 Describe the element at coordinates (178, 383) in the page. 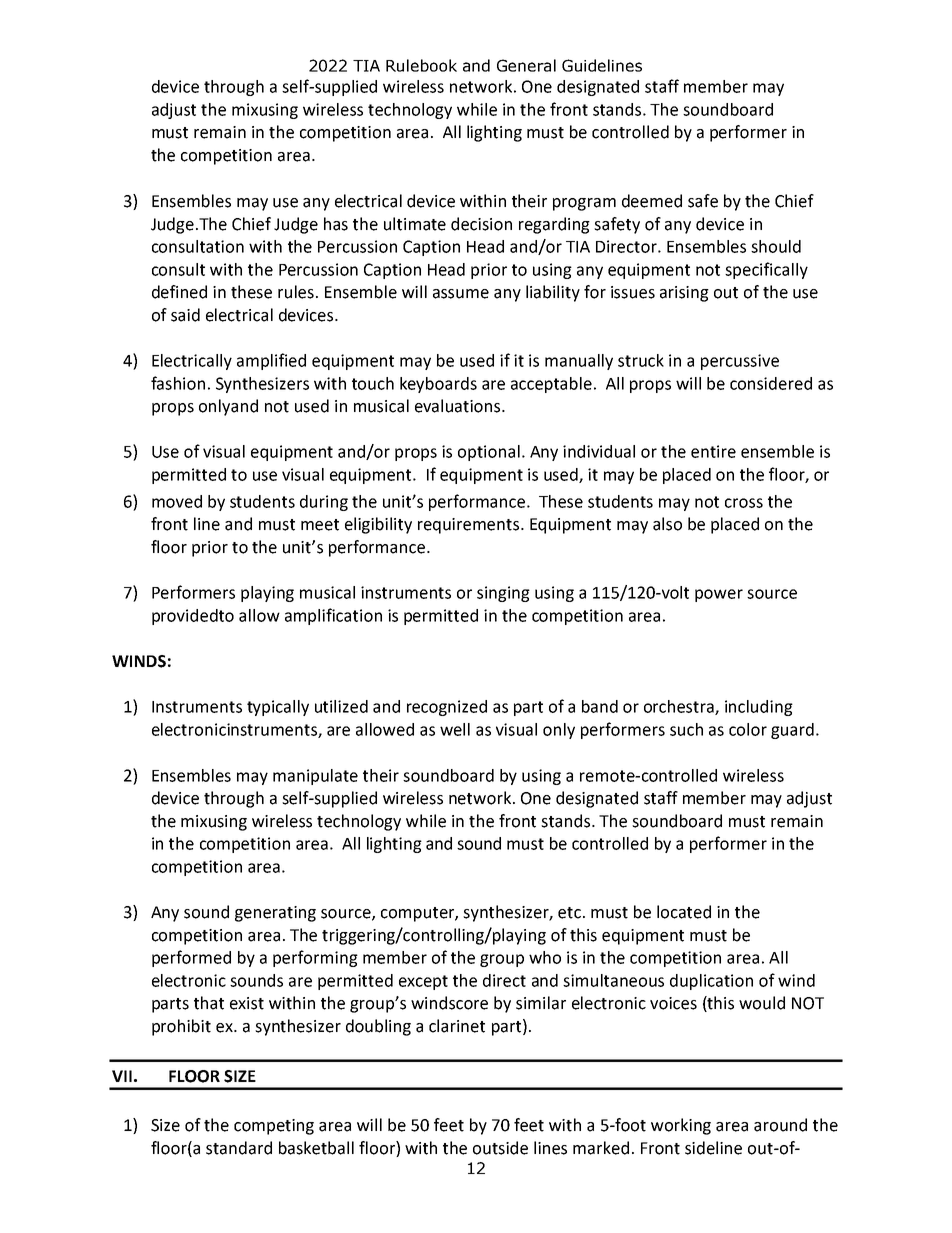

I see `fashion` at that location.
